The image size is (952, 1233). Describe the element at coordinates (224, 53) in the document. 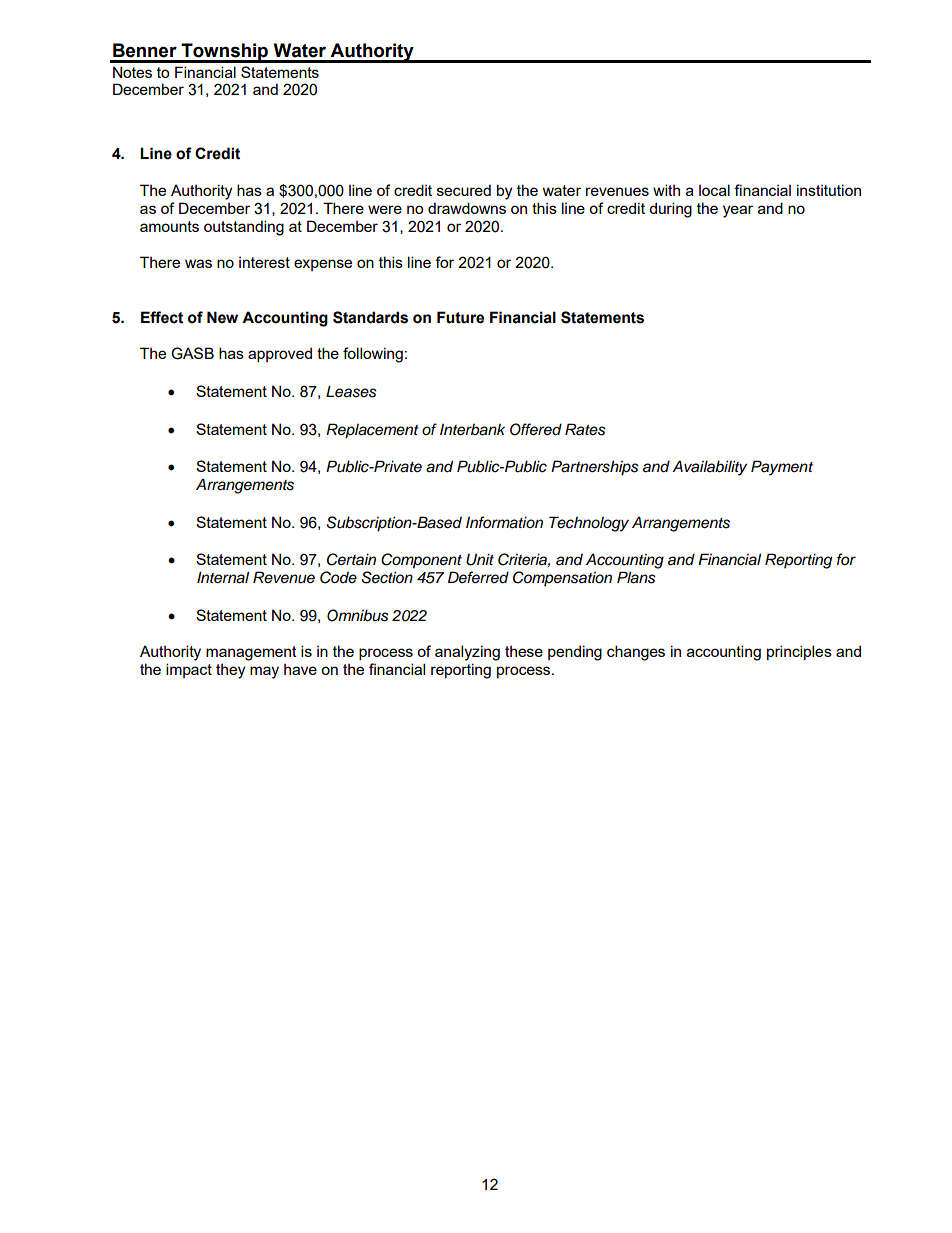

I see `Township` at that location.
